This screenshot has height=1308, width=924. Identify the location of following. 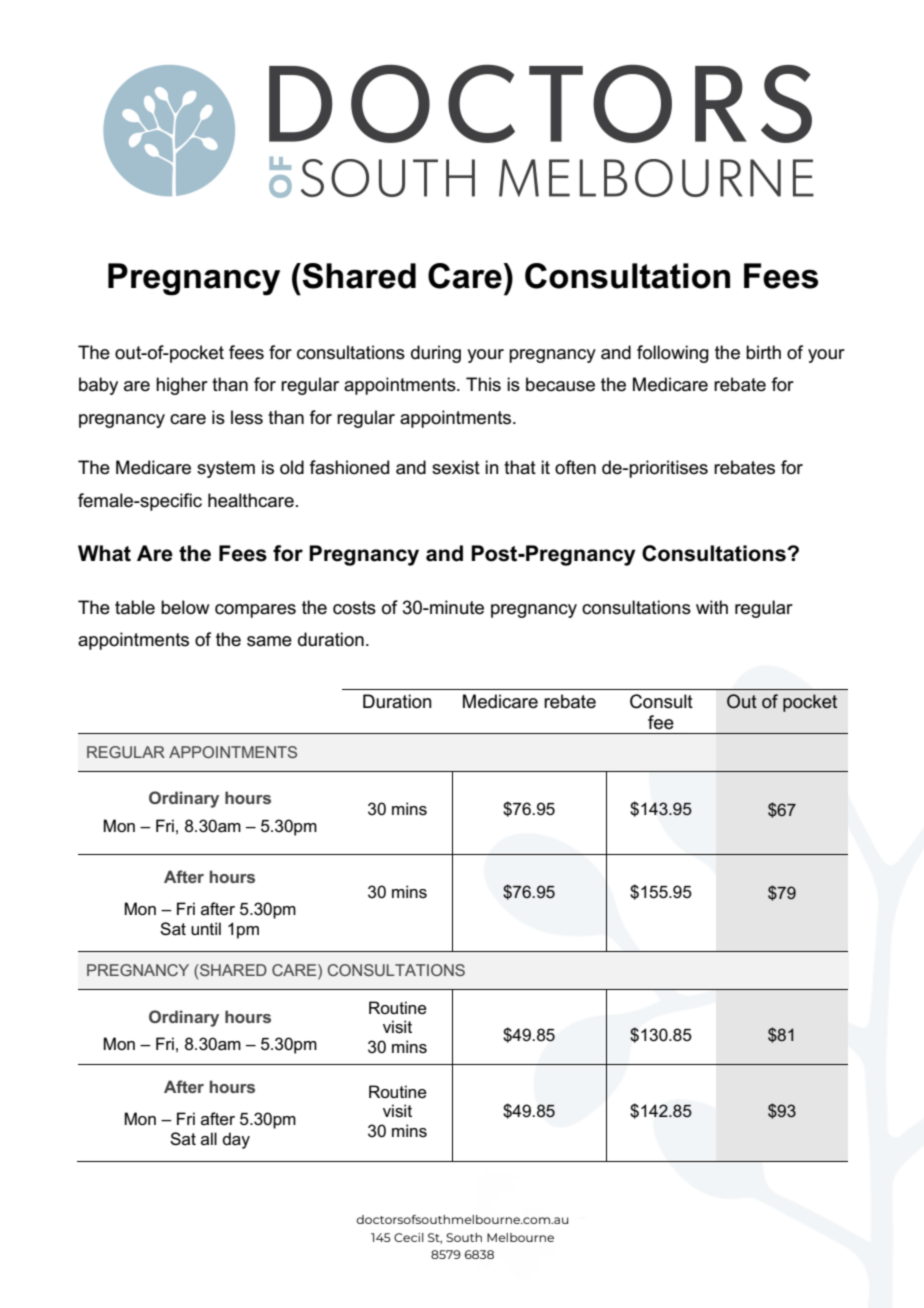
(673, 354).
